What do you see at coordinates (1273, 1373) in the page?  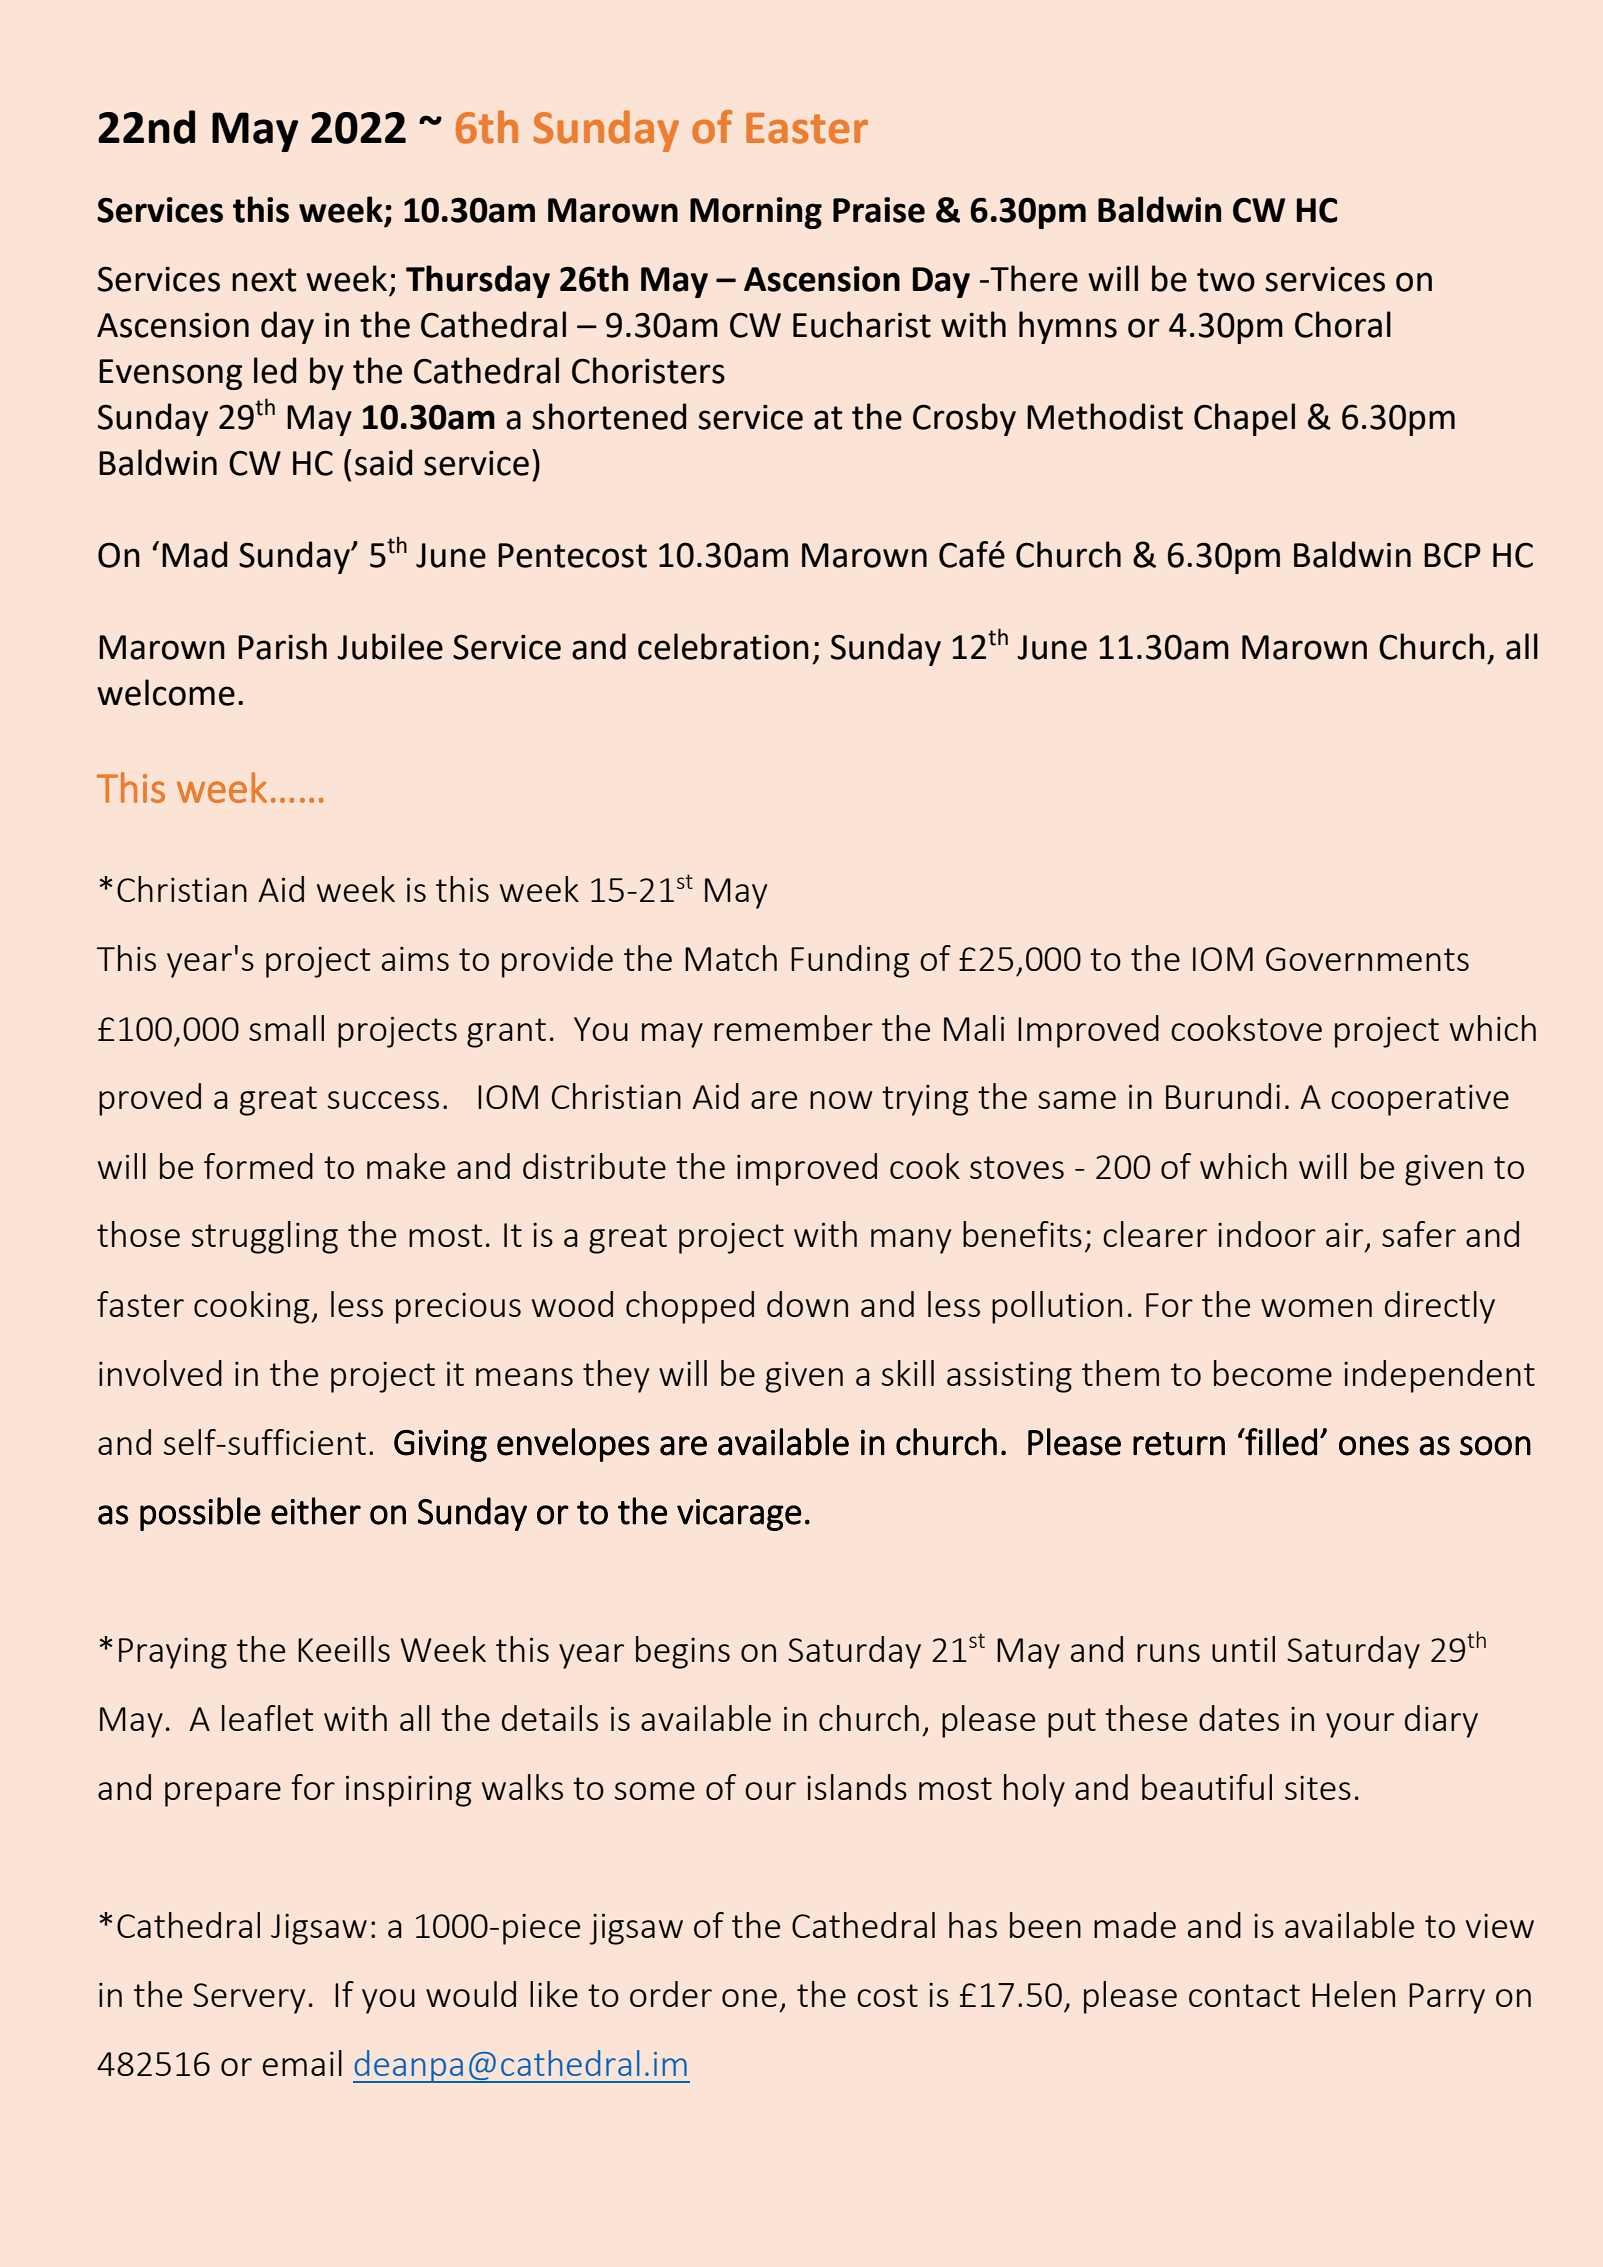 I see `become` at bounding box center [1273, 1373].
